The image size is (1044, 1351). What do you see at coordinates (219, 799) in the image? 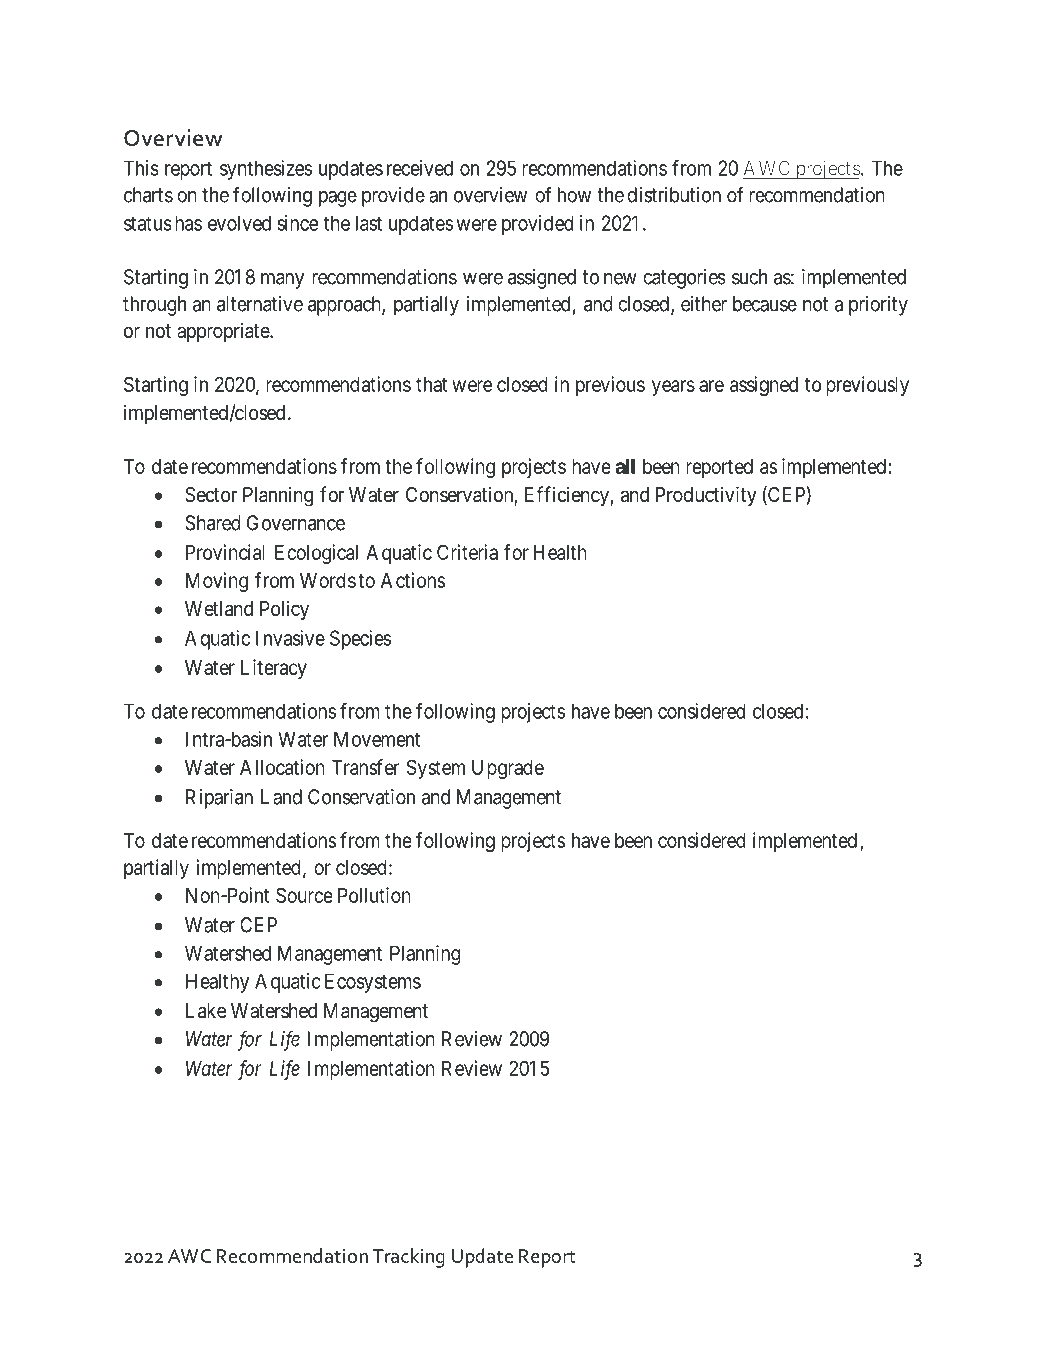
I see `Riparian` at bounding box center [219, 799].
